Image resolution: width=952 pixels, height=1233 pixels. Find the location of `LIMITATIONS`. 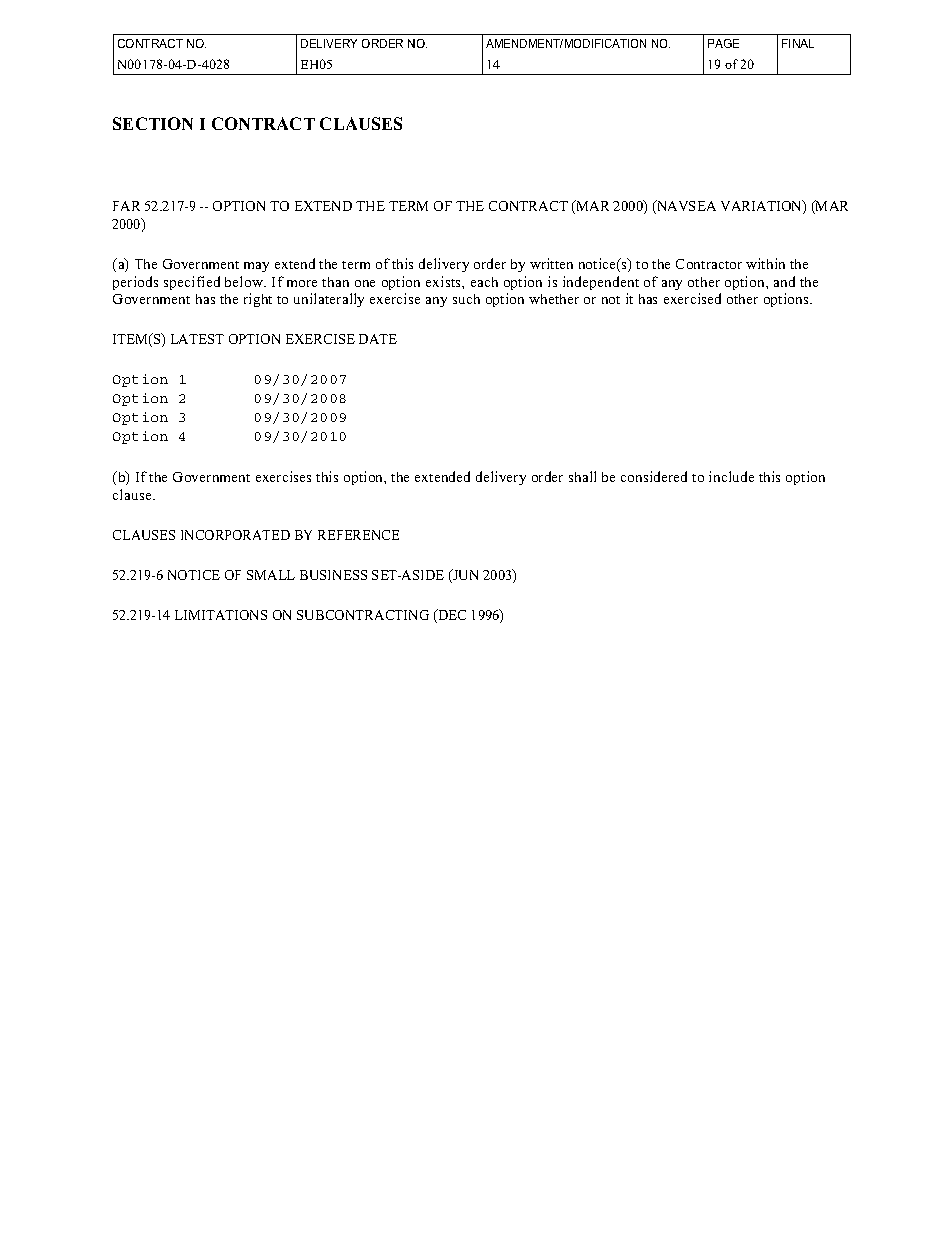

LIMITATIONS is located at coordinates (221, 615).
